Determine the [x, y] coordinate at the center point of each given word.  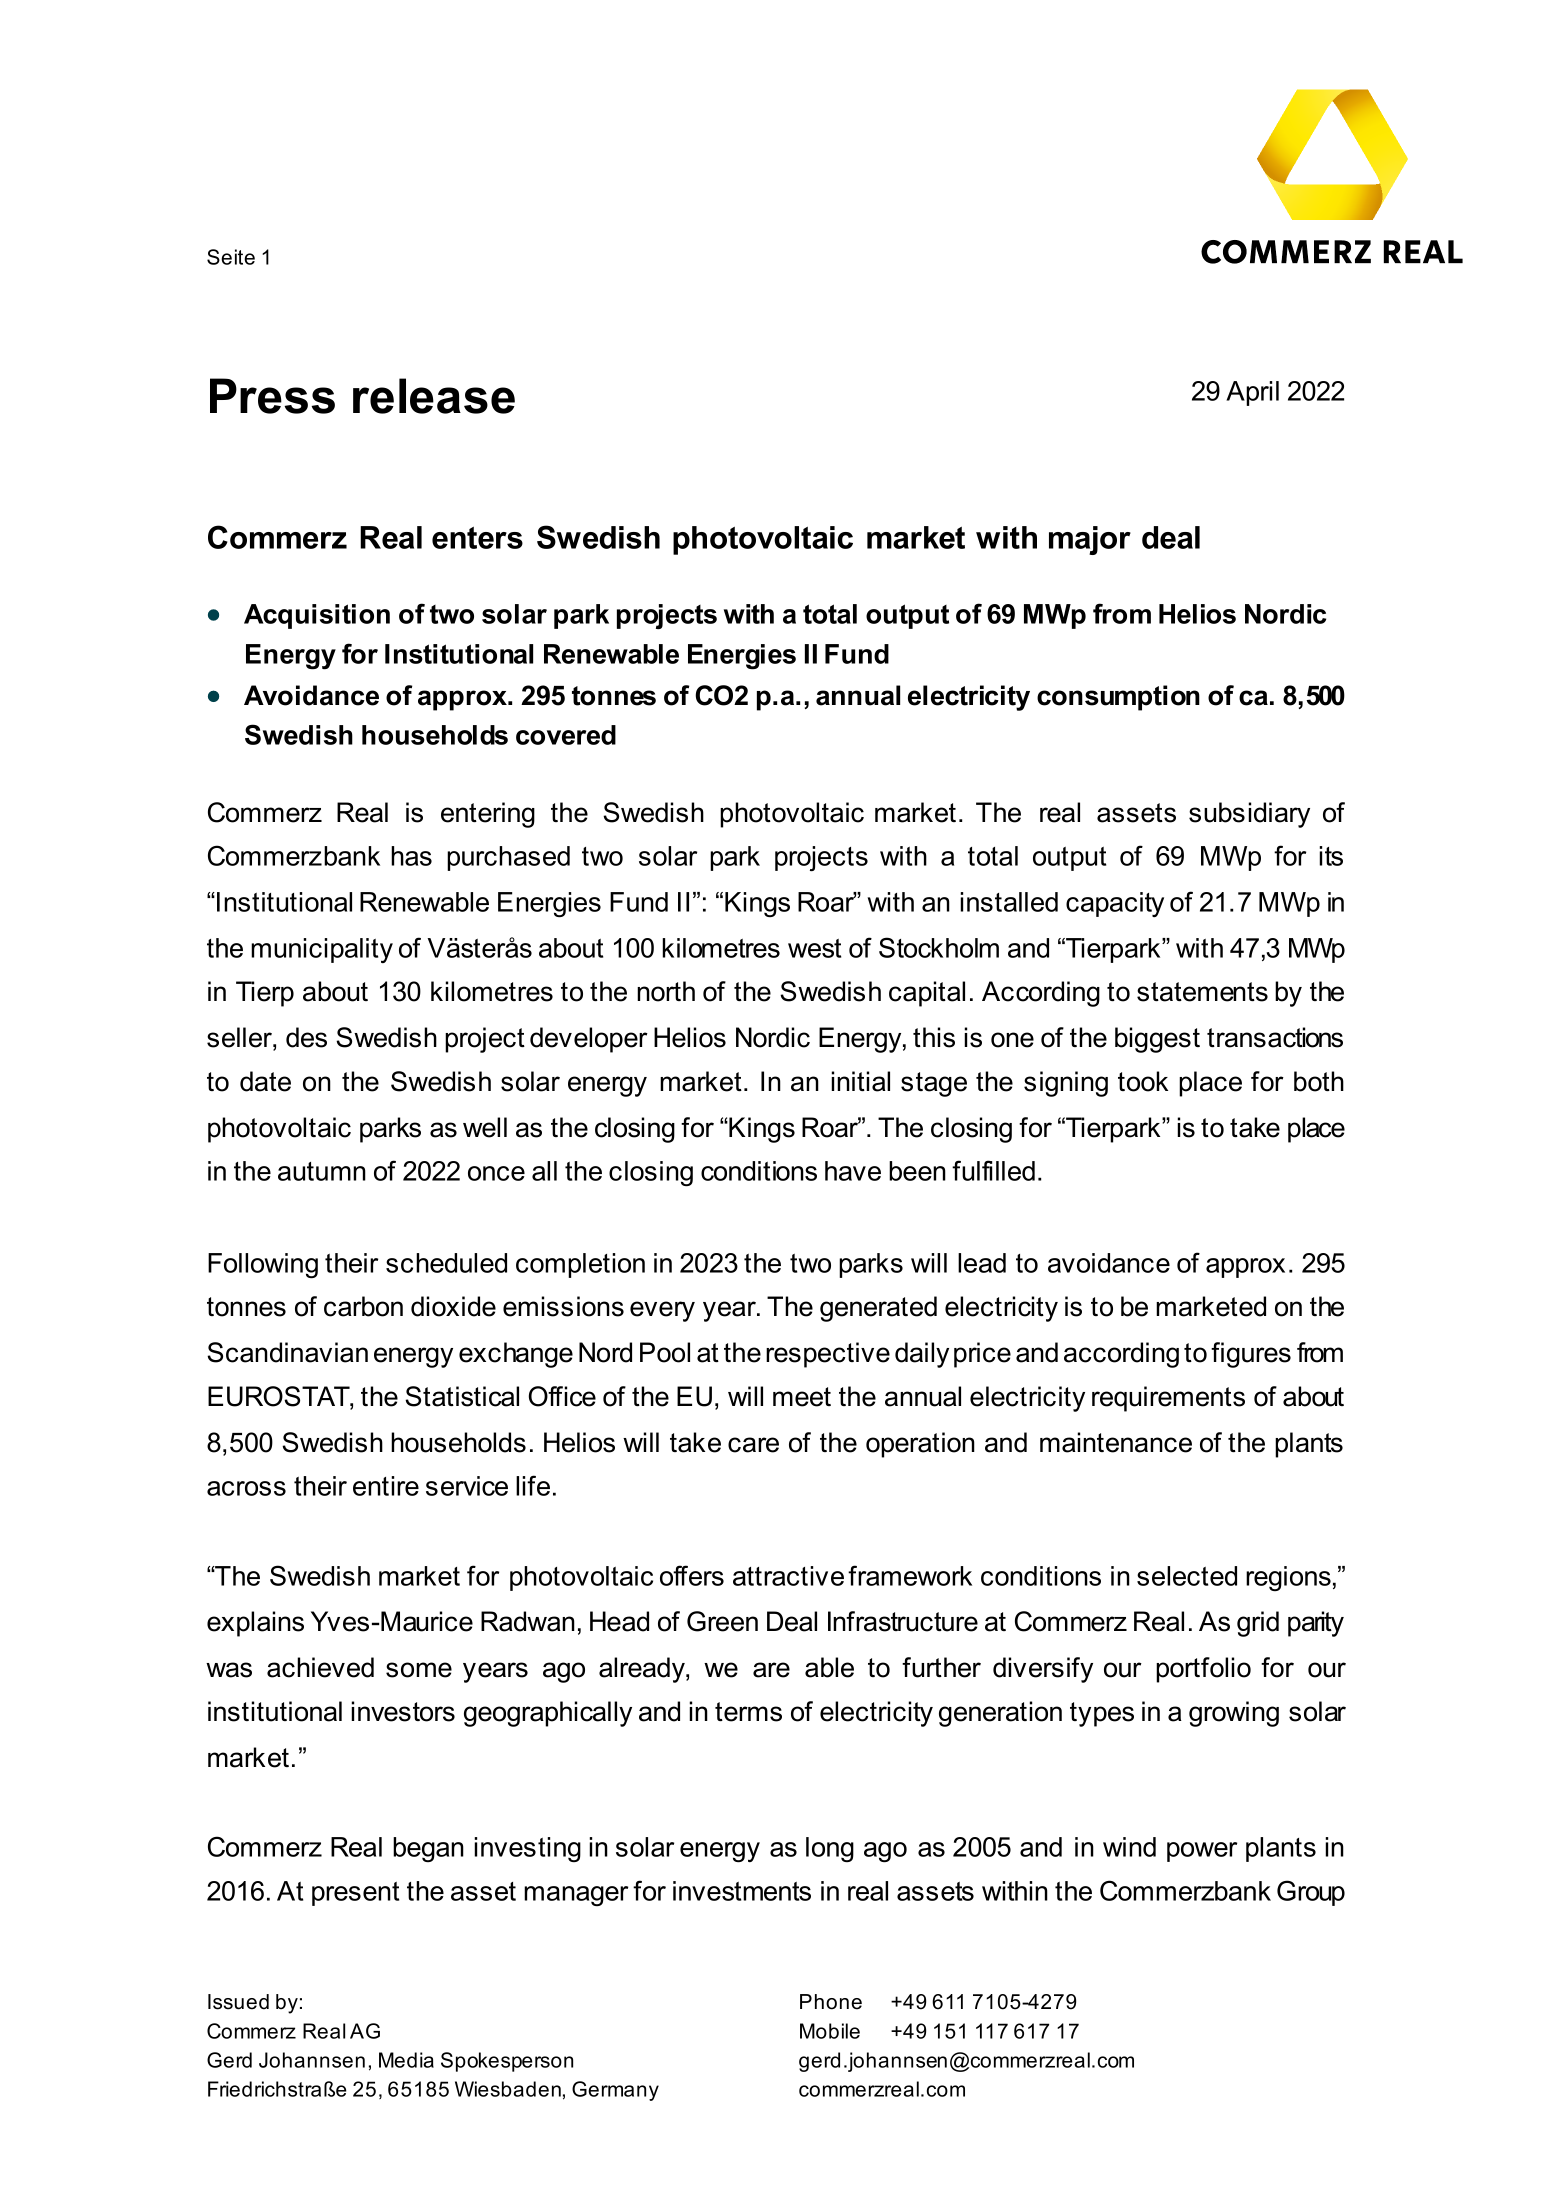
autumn [322, 1171]
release [434, 396]
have [853, 1171]
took [1143, 1081]
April [1252, 393]
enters [477, 538]
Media [406, 2060]
